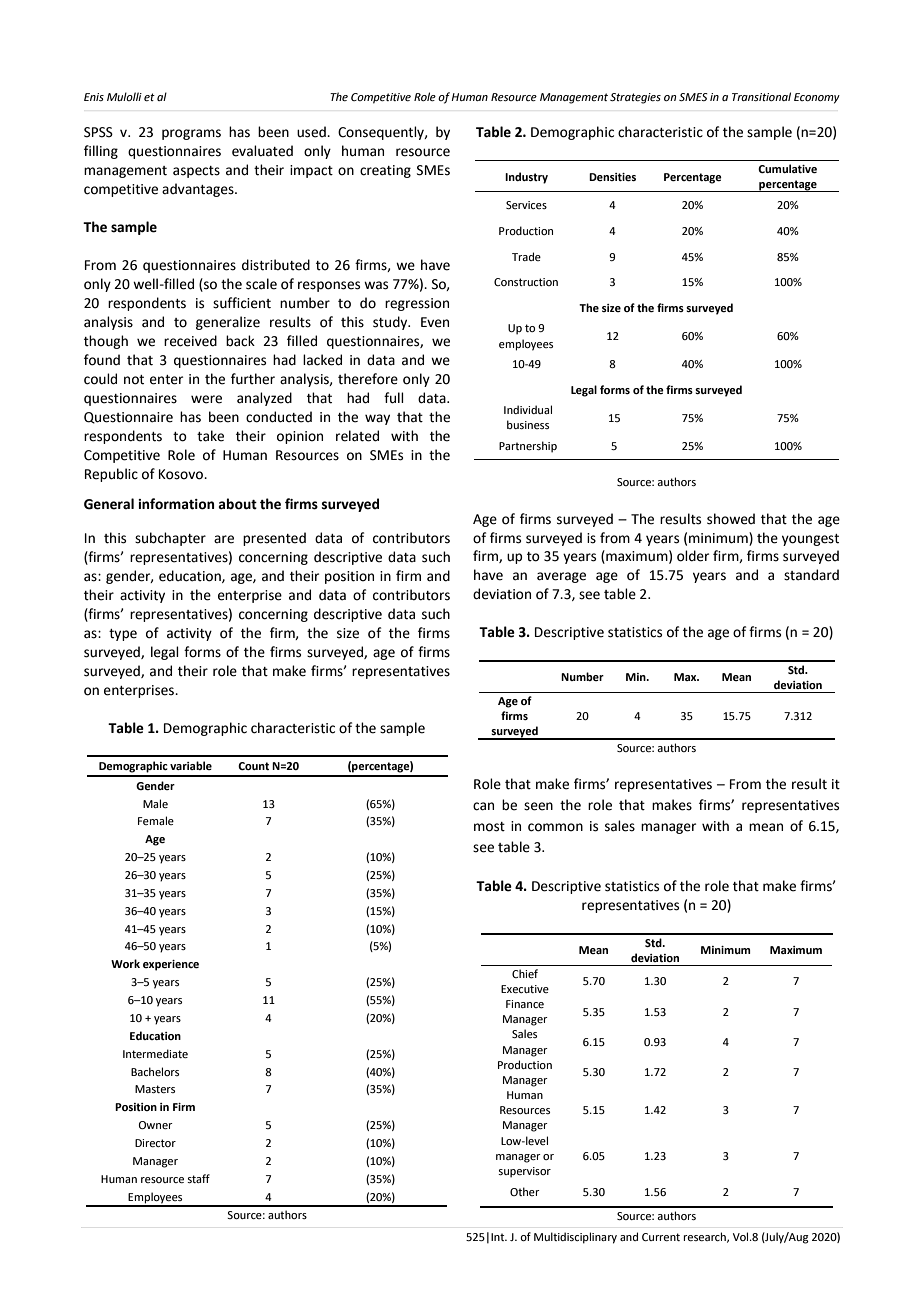 The width and height of the screenshot is (924, 1307). What do you see at coordinates (661, 1237) in the screenshot?
I see `Current` at bounding box center [661, 1237].
